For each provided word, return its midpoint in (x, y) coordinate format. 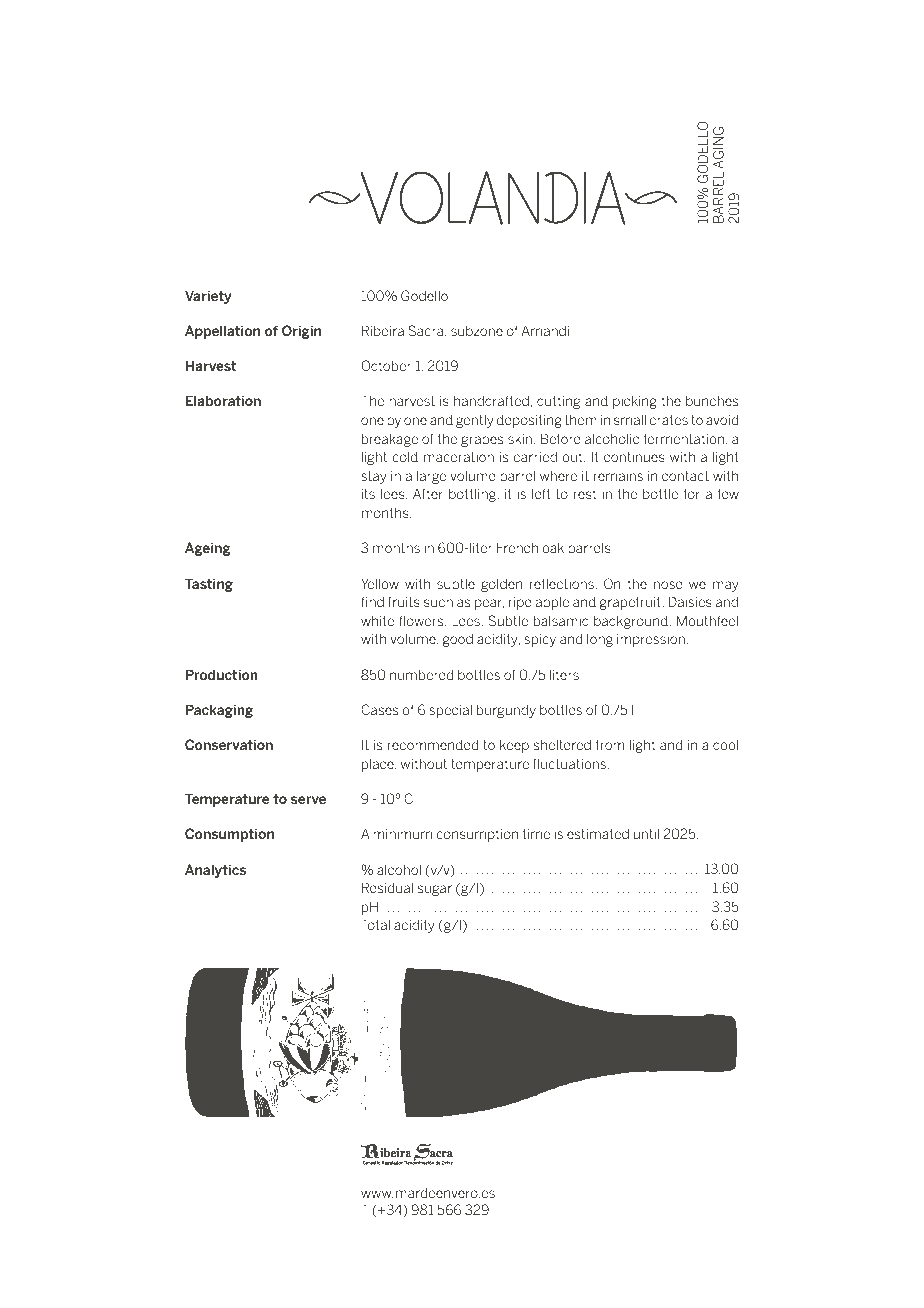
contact (685, 476)
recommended (433, 744)
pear (489, 604)
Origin (301, 332)
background (632, 622)
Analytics (215, 871)
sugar (435, 890)
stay (374, 477)
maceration (459, 457)
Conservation (229, 744)
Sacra (427, 331)
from (610, 744)
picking (635, 402)
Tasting (209, 585)
